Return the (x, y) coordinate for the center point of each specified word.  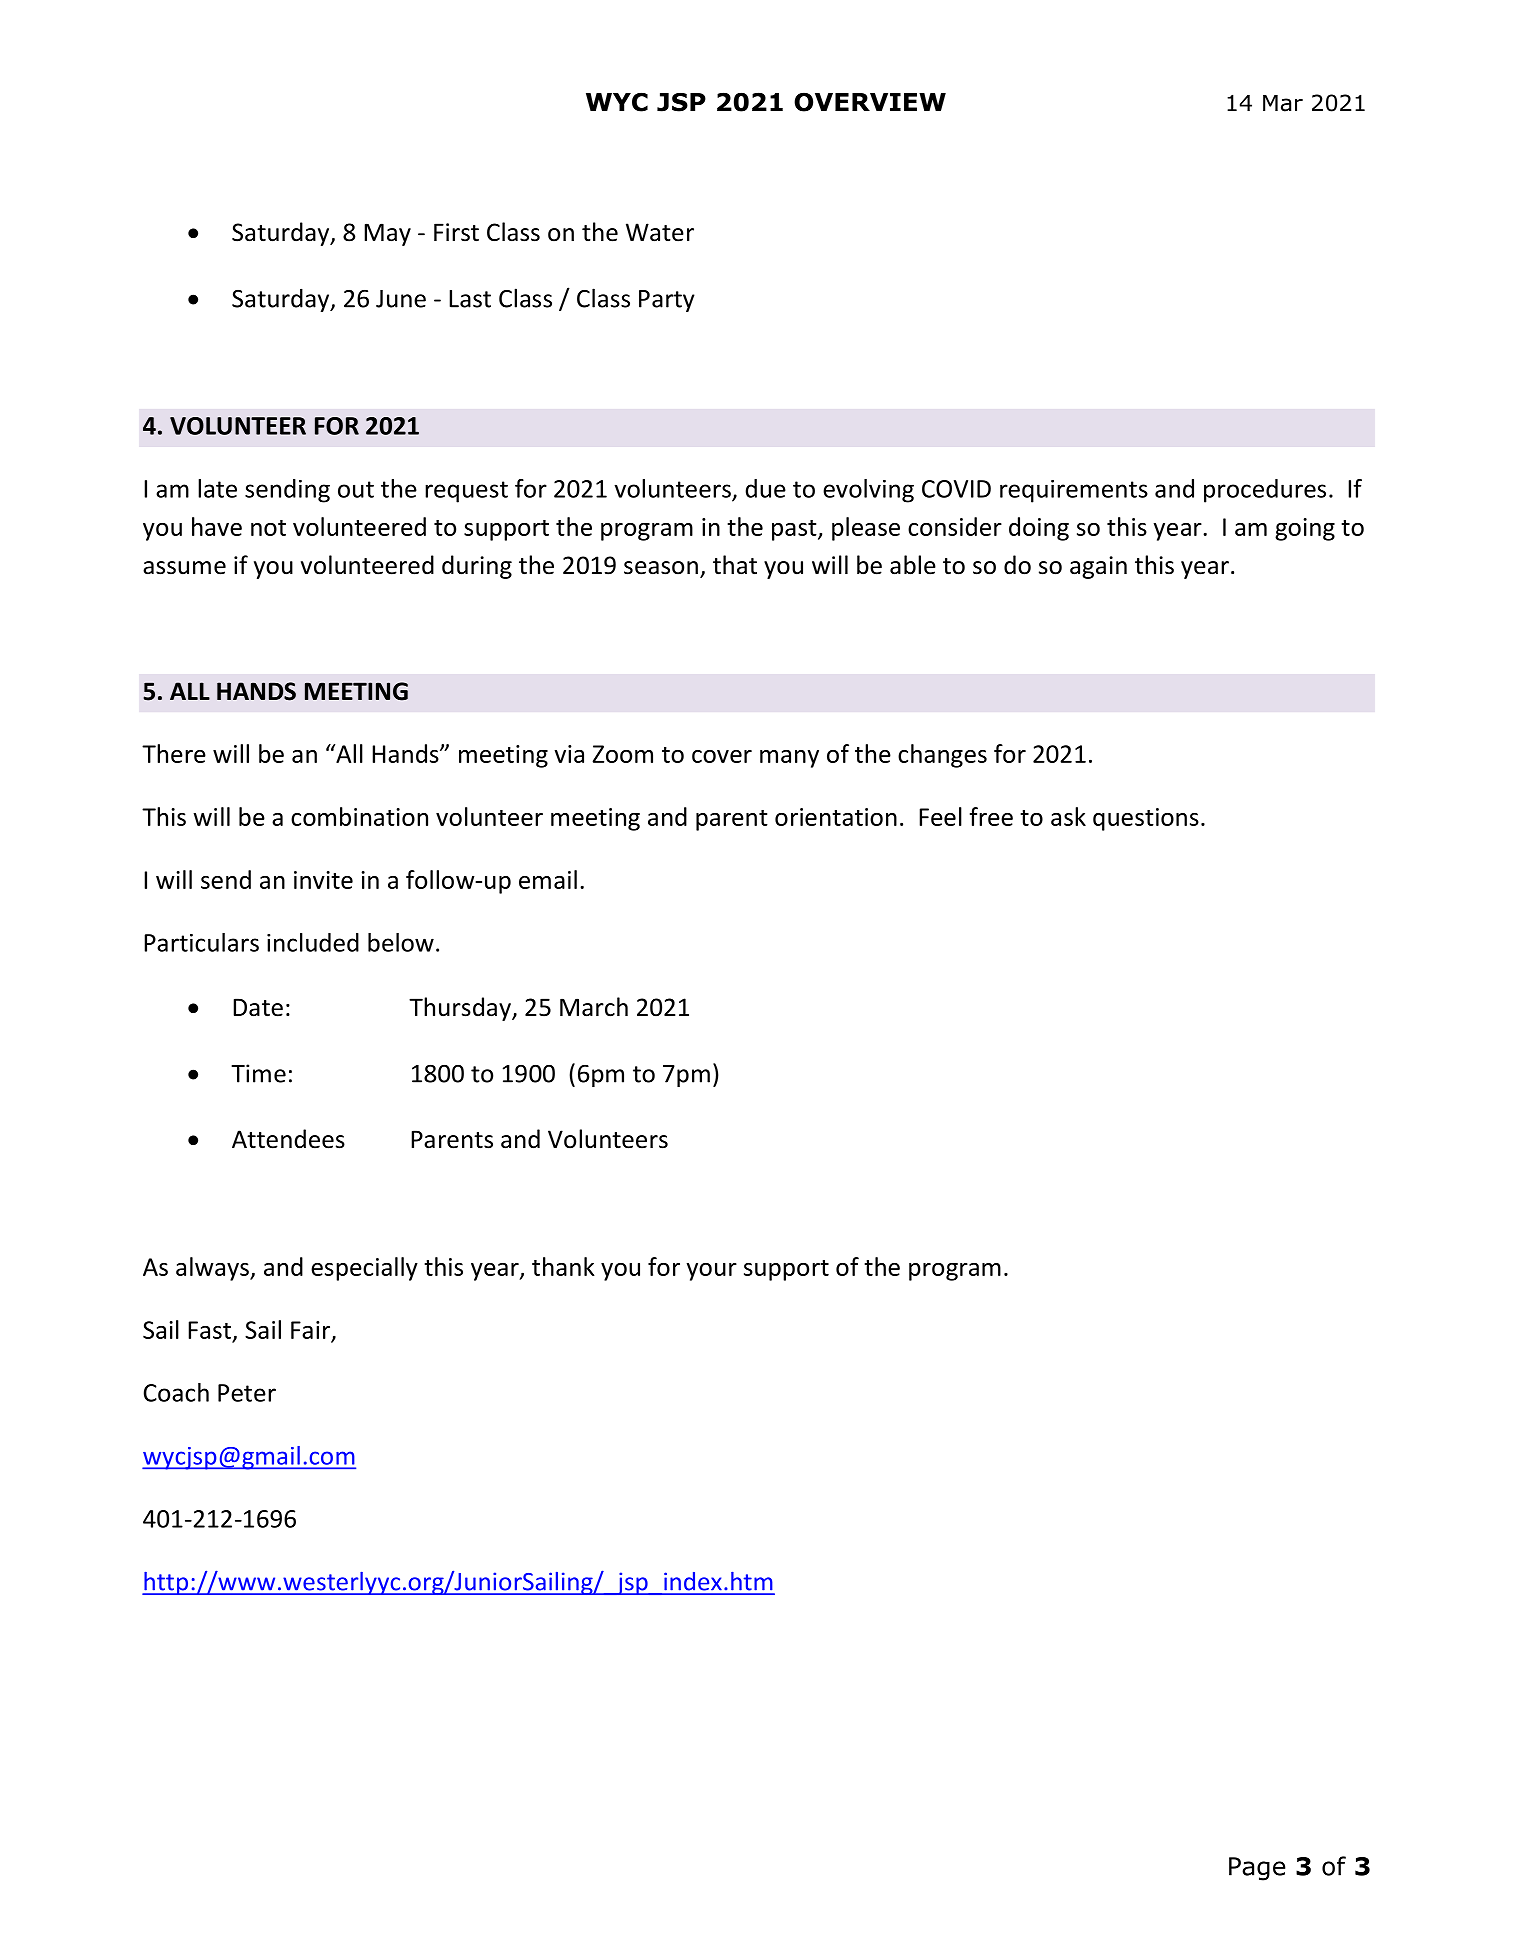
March (594, 1007)
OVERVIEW (870, 102)
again (1098, 567)
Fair (310, 1330)
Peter (247, 1393)
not (268, 528)
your (711, 1272)
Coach (176, 1392)
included (313, 942)
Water (660, 232)
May (387, 234)
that (735, 565)
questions (1146, 819)
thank (563, 1266)
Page (1257, 1869)
